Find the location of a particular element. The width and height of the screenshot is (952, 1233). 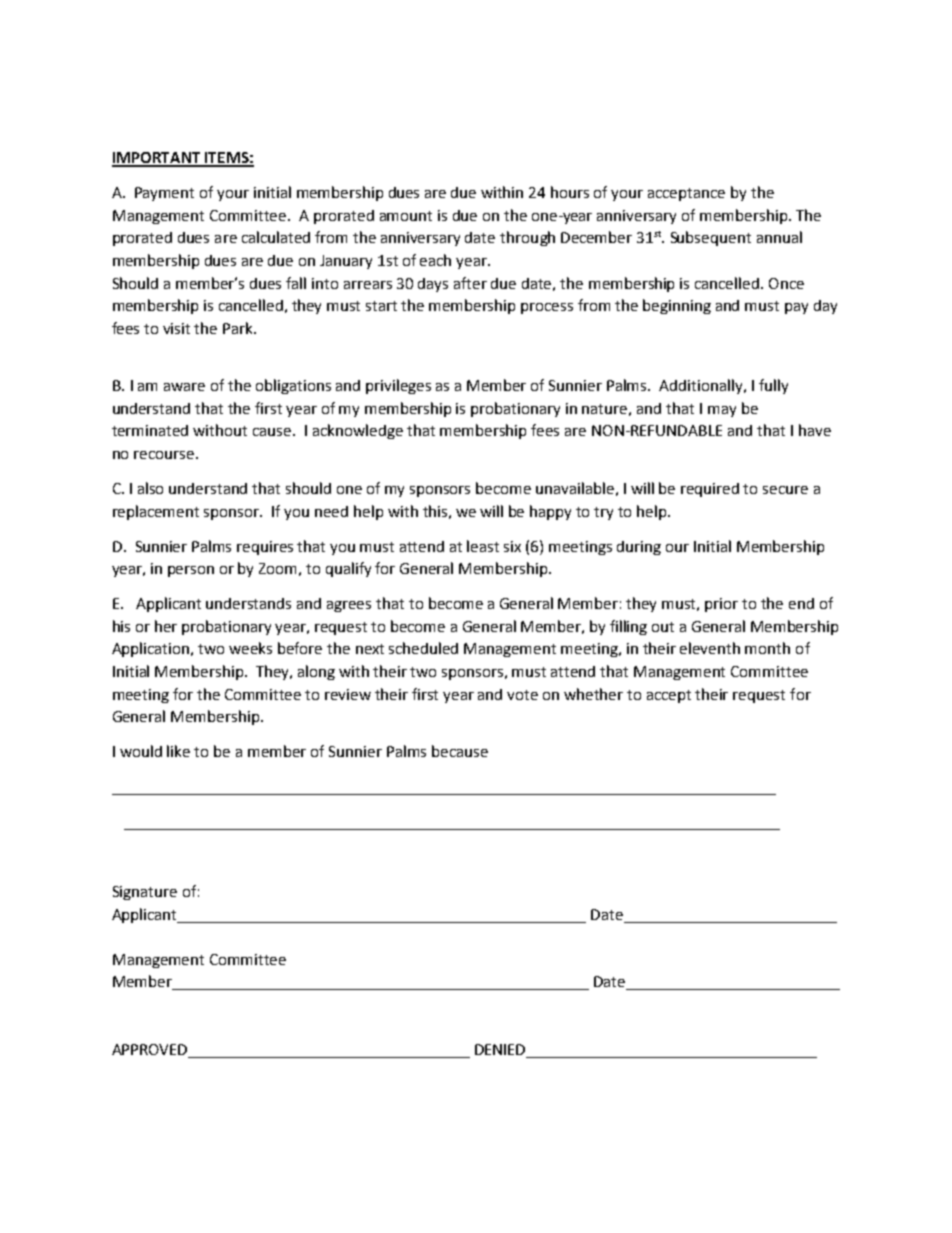

during is located at coordinates (639, 548).
